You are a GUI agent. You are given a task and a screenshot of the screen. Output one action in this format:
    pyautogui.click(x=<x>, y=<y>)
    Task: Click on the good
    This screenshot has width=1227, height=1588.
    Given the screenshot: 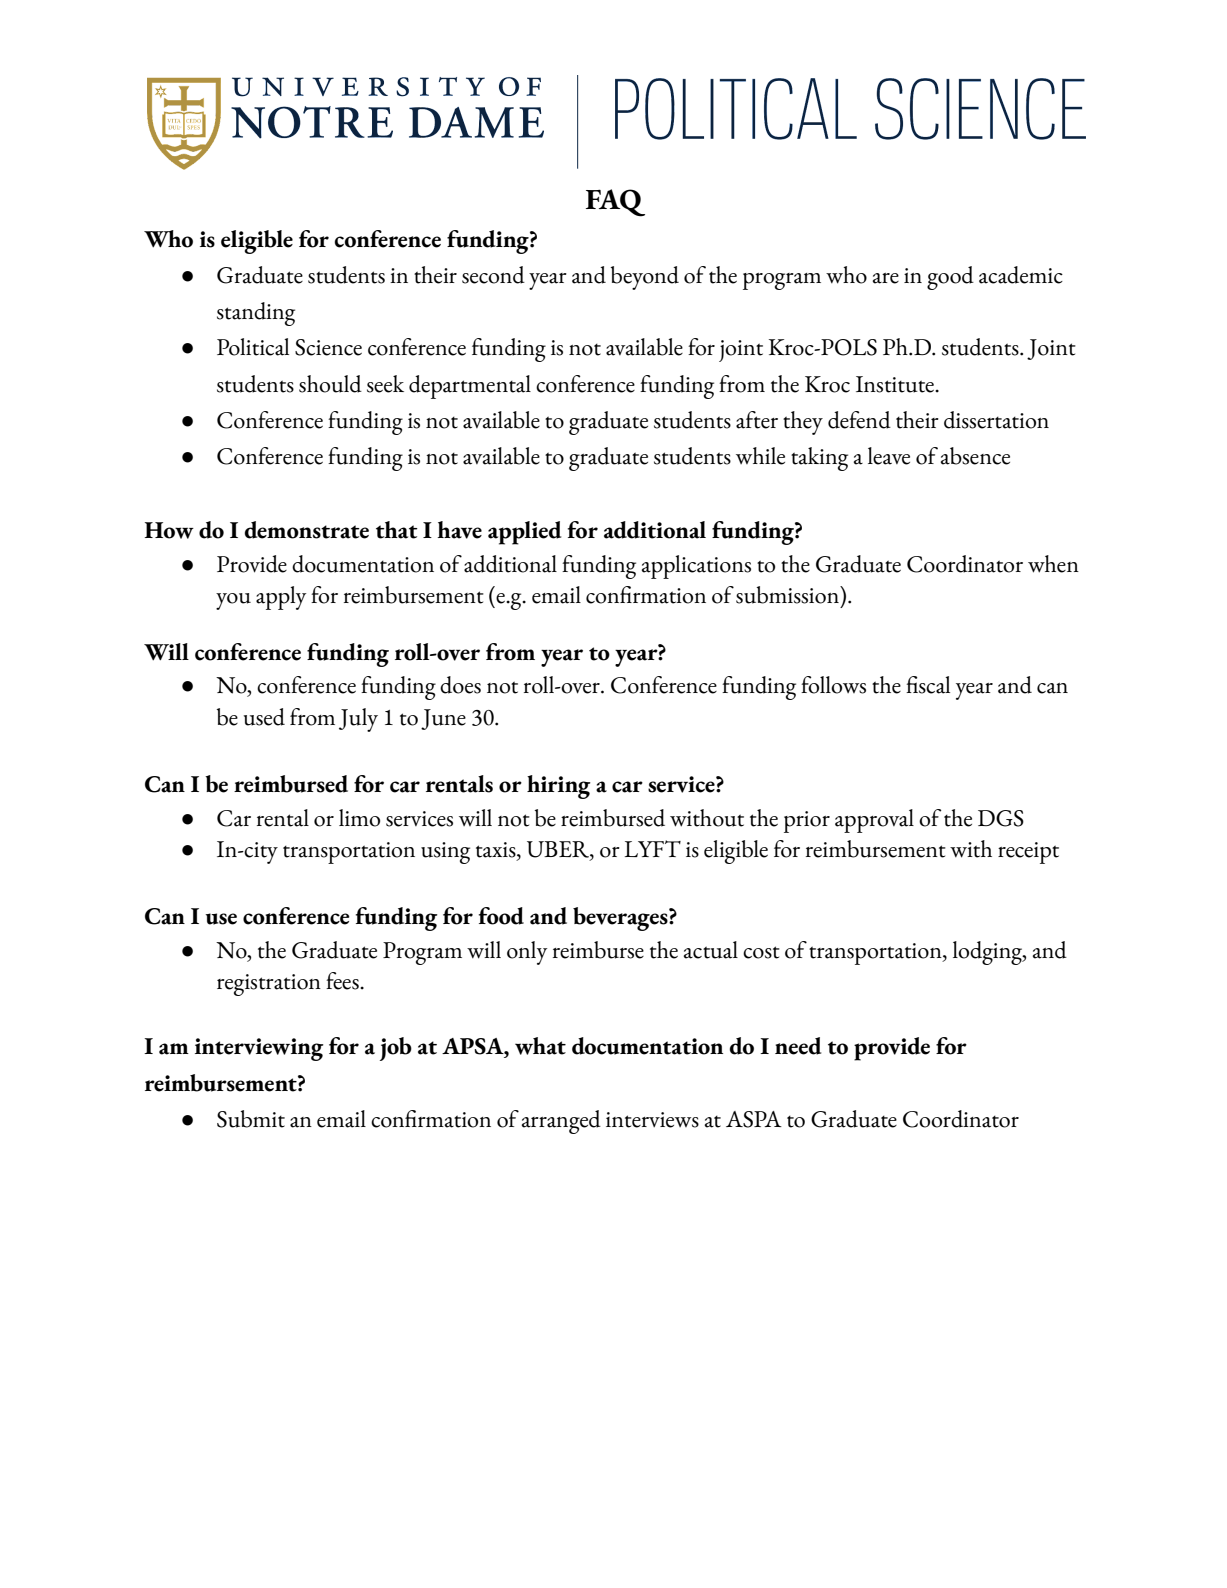 What is the action you would take?
    pyautogui.click(x=950, y=278)
